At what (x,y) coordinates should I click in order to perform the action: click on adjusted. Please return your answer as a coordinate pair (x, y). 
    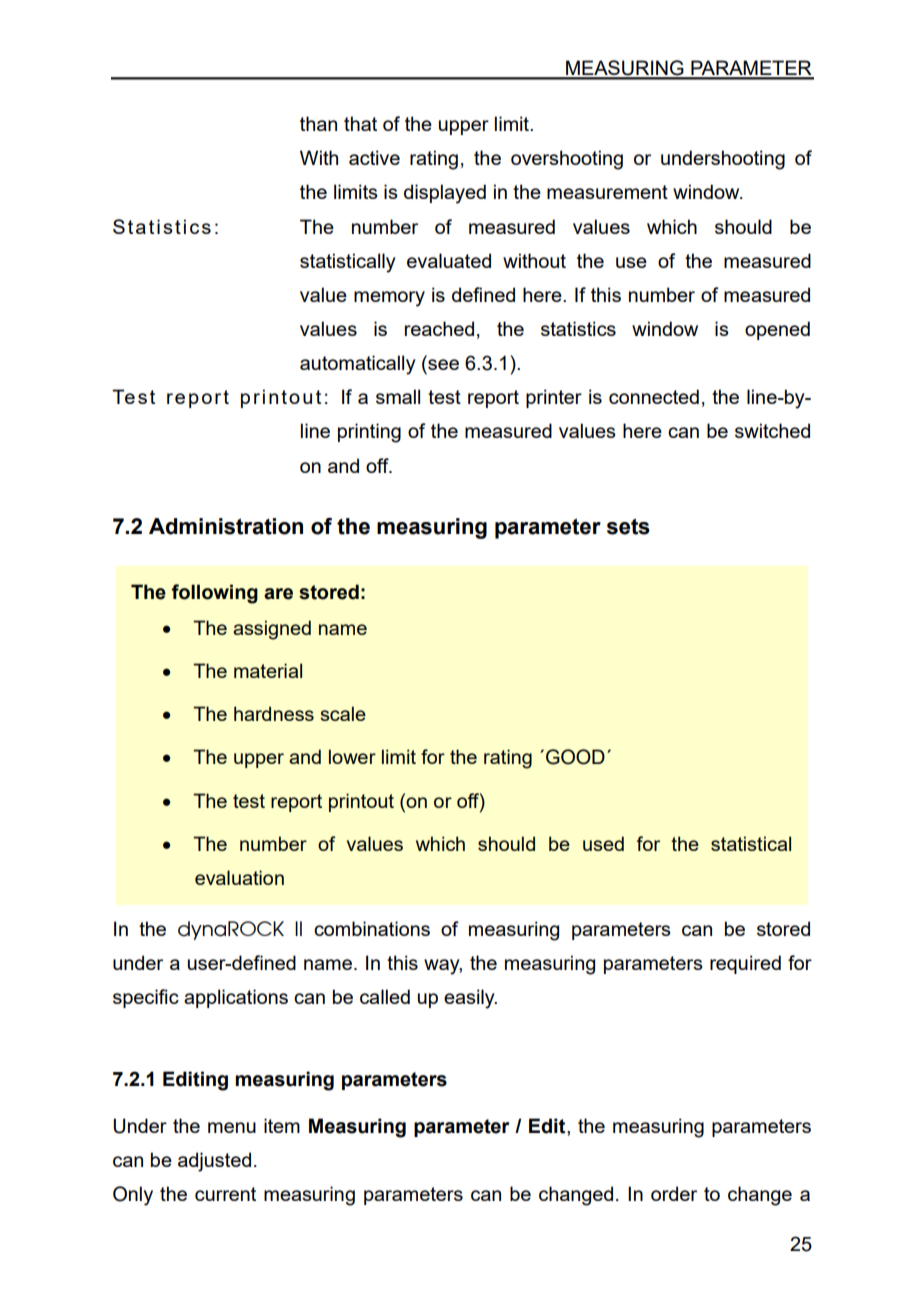
    Looking at the image, I should click on (214, 1162).
